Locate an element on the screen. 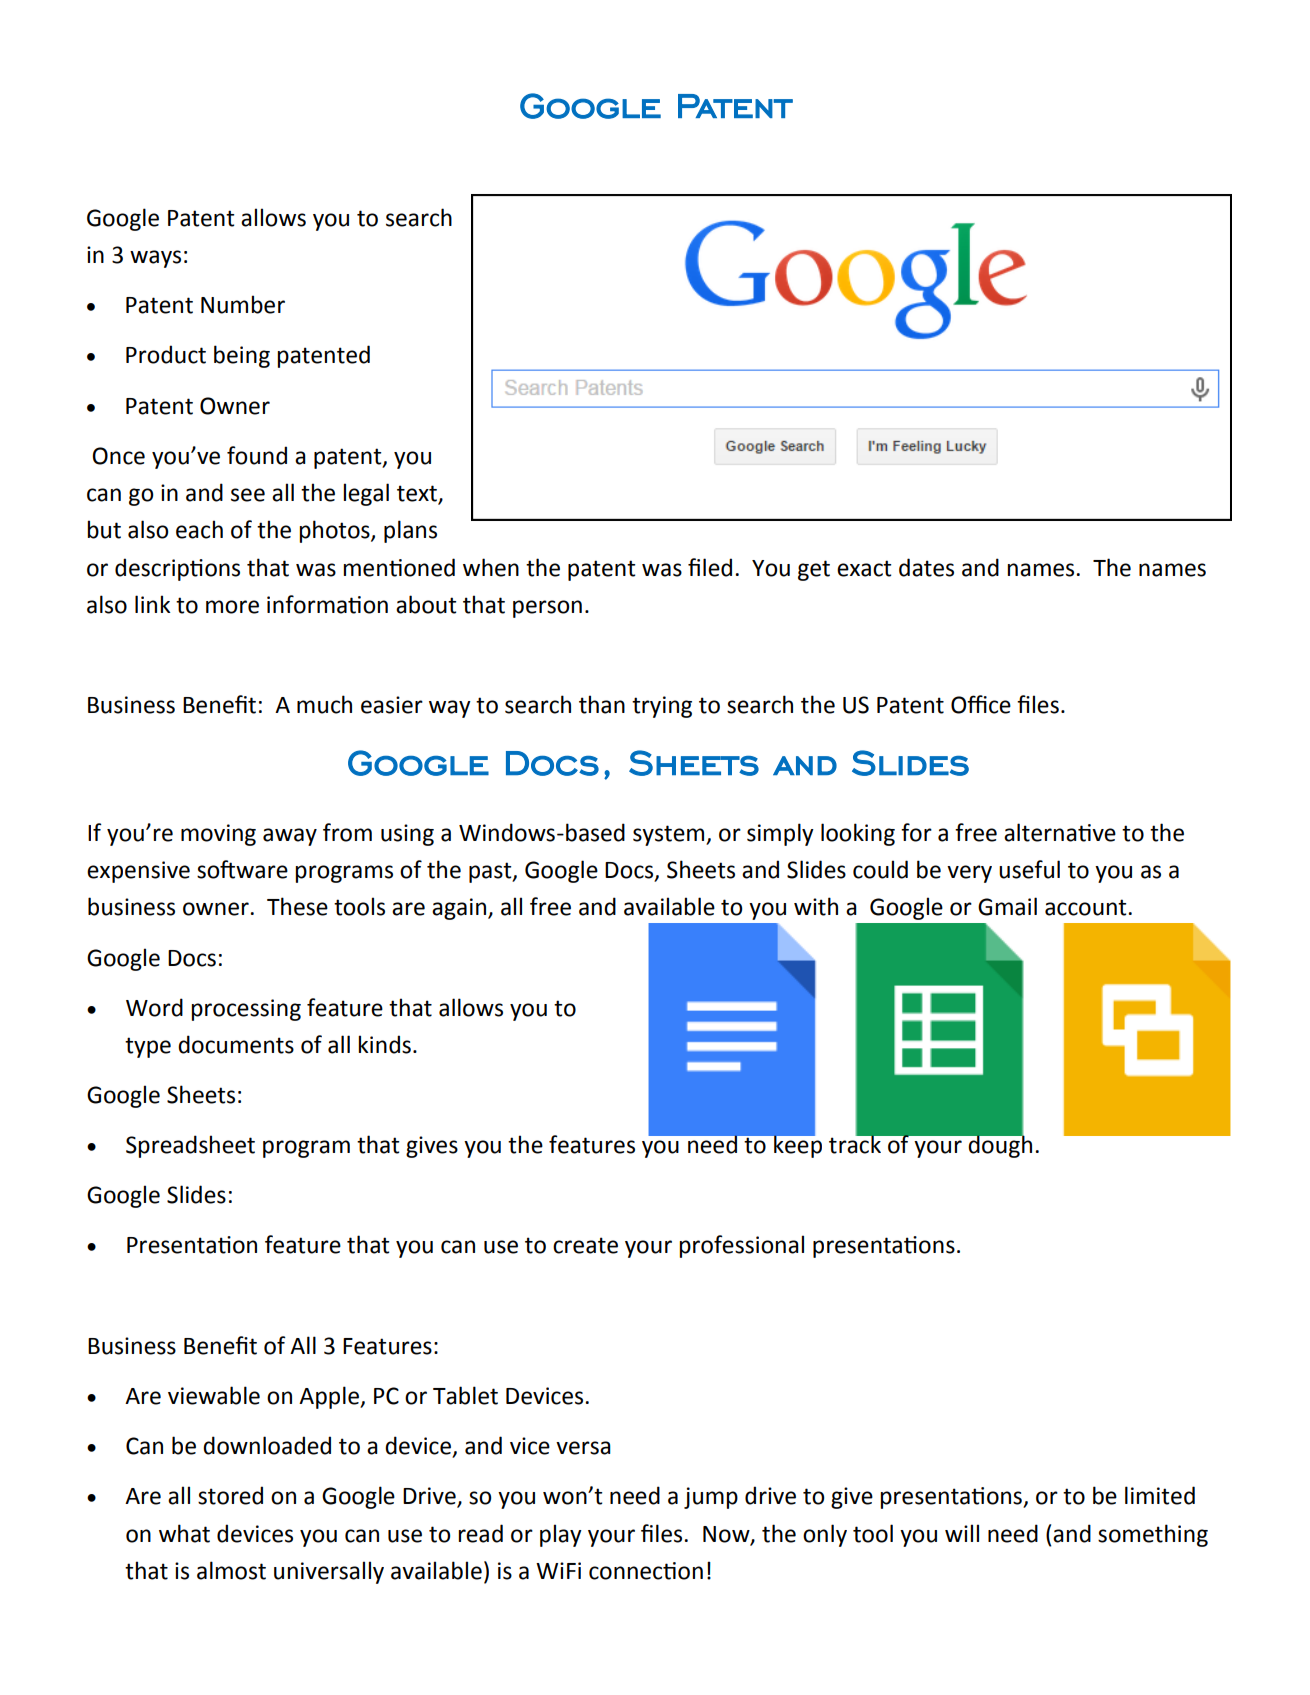 This screenshot has height=1695, width=1310. Number is located at coordinates (243, 304).
